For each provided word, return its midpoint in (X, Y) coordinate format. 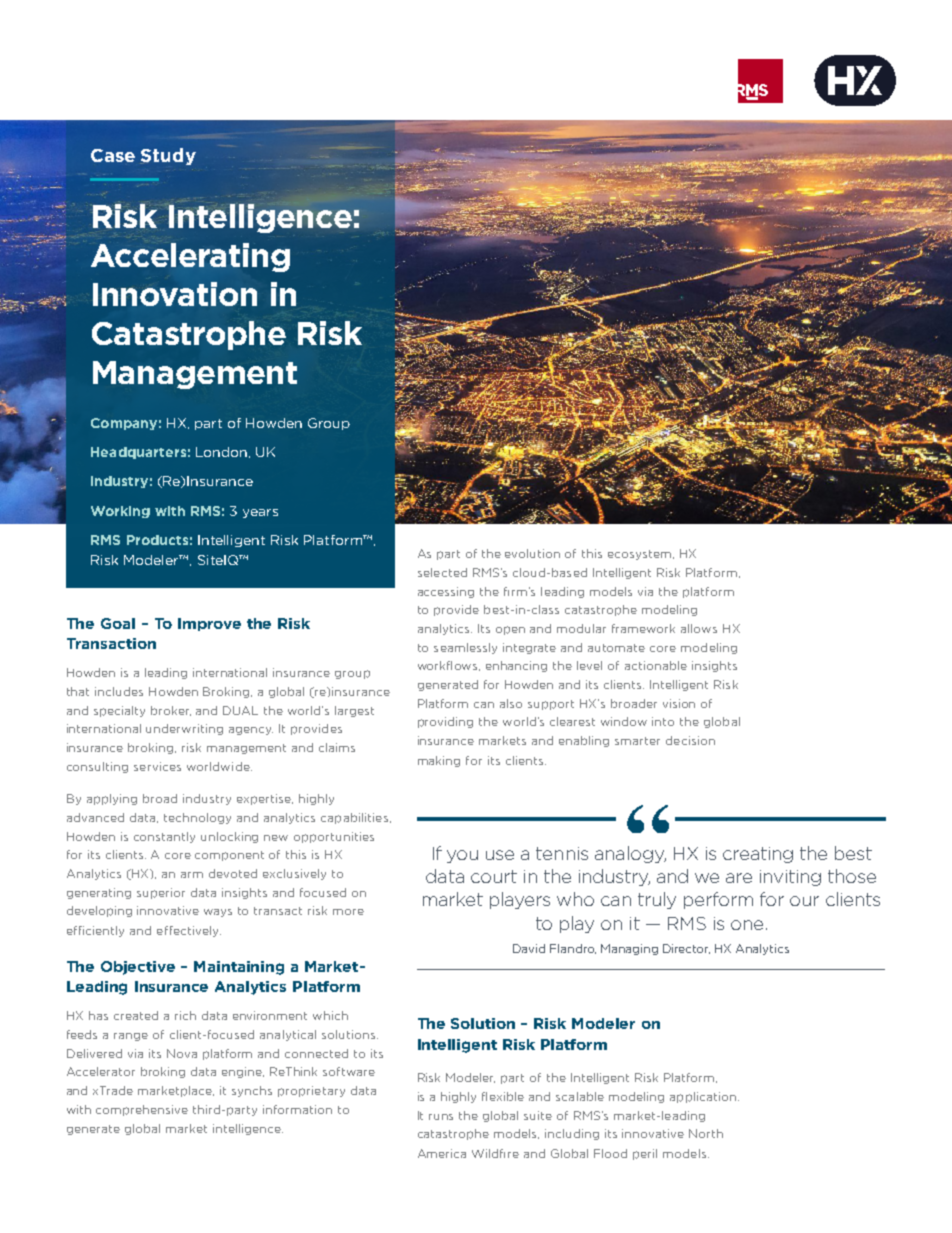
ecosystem (641, 555)
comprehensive (142, 1110)
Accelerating (190, 257)
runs (441, 1117)
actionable (656, 665)
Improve (209, 624)
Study (168, 156)
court (494, 876)
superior (161, 893)
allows (699, 628)
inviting (790, 878)
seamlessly (465, 648)
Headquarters (138, 453)
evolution (532, 553)
